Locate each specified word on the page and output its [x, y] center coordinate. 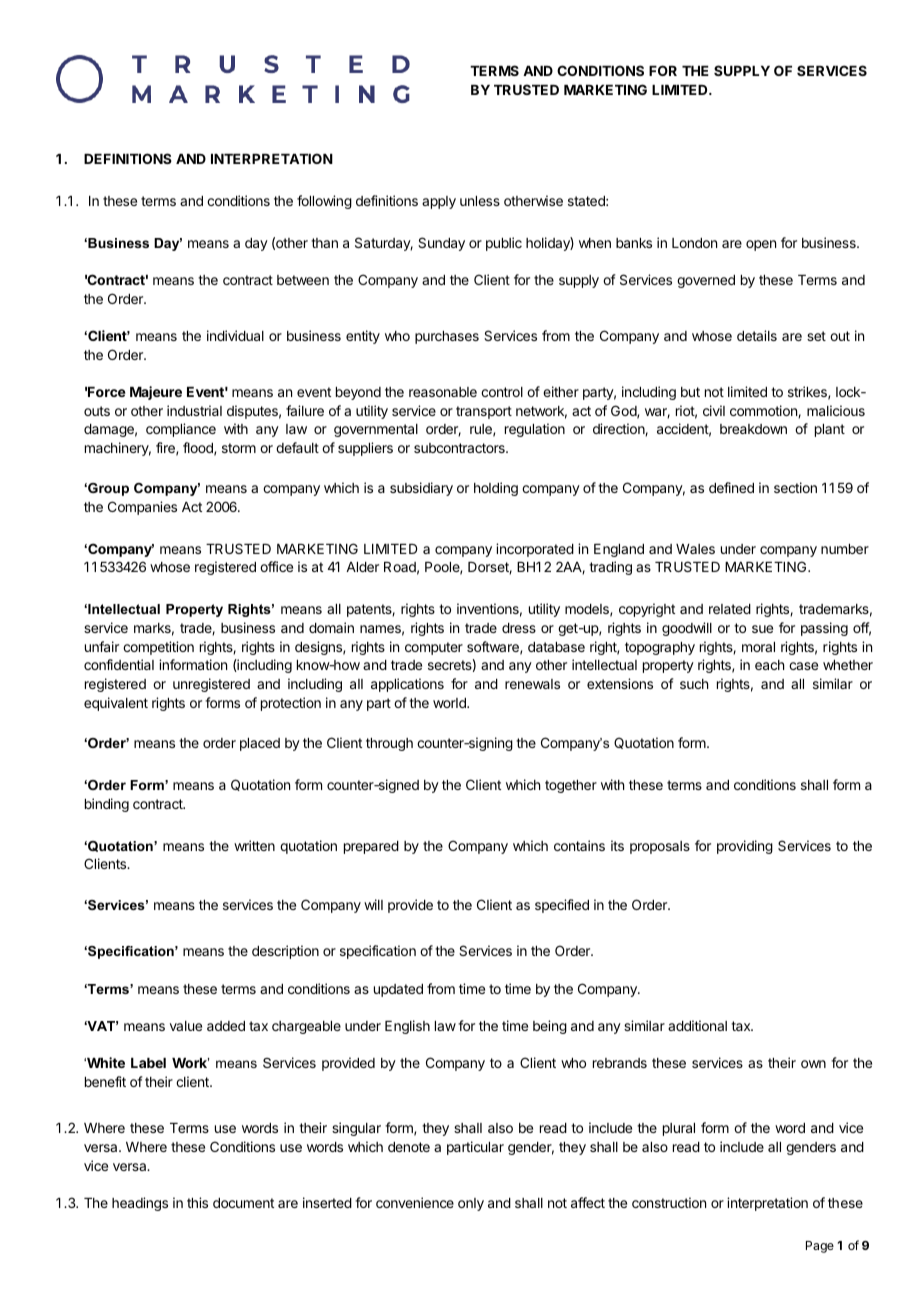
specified [562, 906]
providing [745, 847]
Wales [695, 549]
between [303, 280]
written [254, 845]
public [504, 244]
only [471, 1204]
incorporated [535, 550]
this [197, 1202]
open [761, 245]
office [276, 566]
